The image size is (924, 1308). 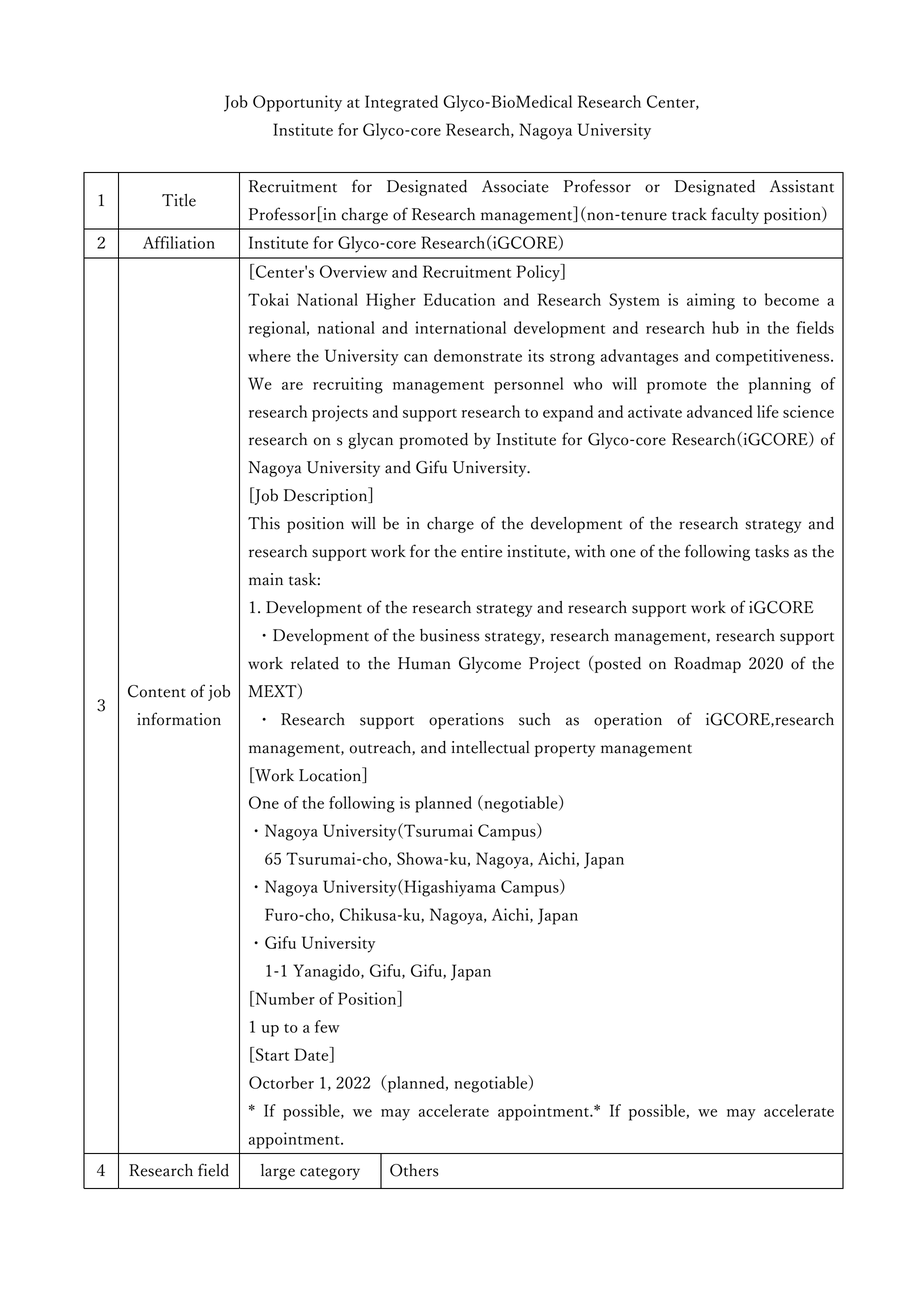 I want to click on category, so click(x=330, y=1173).
